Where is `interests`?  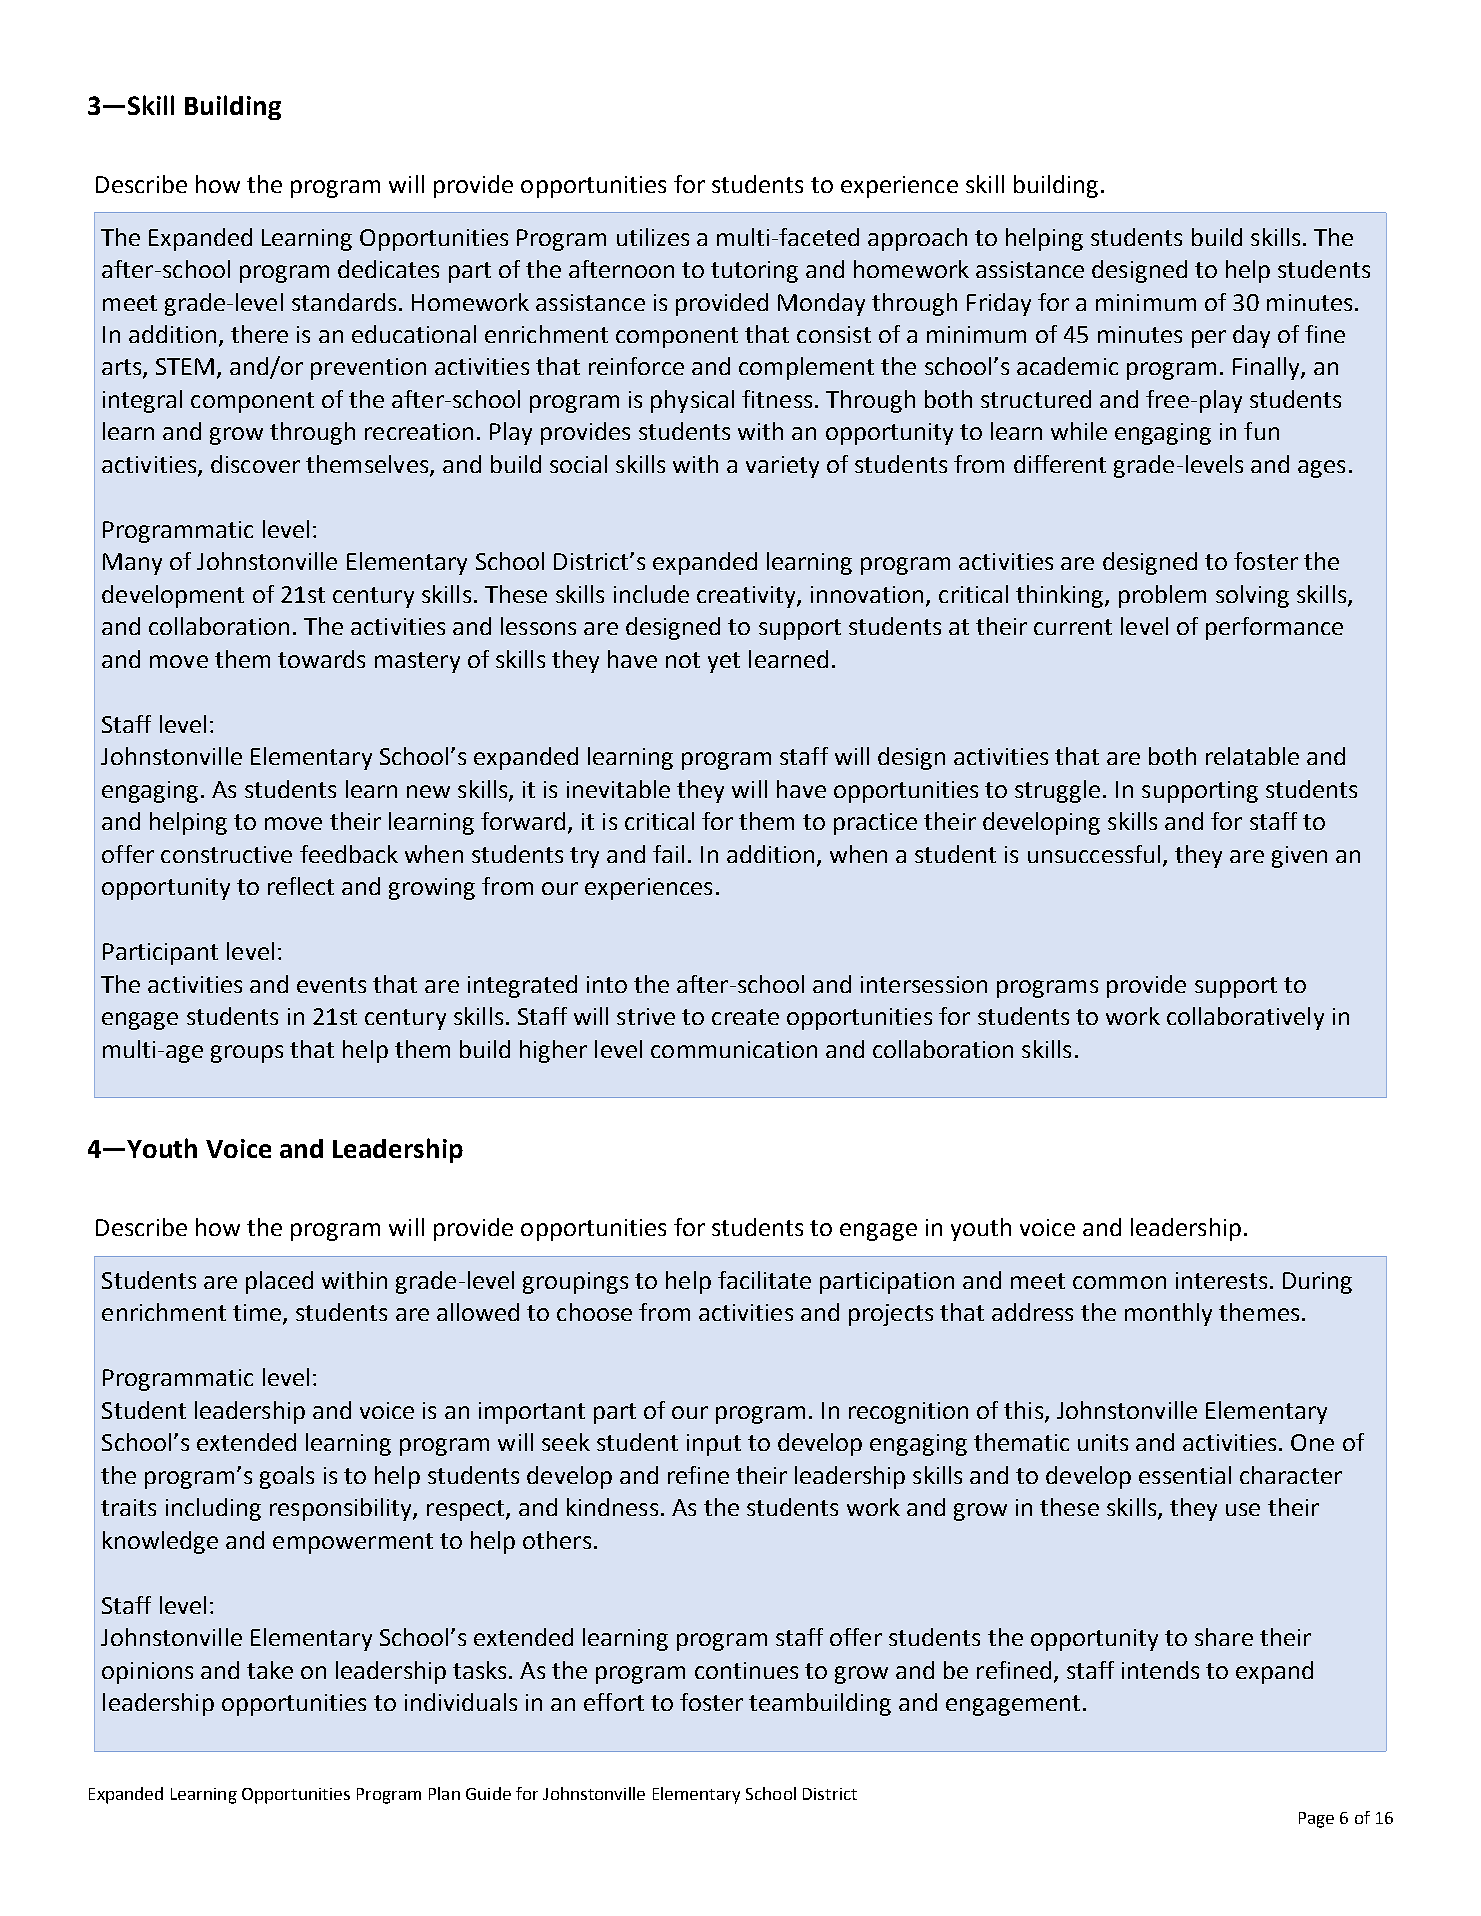
interests is located at coordinates (1221, 1280).
